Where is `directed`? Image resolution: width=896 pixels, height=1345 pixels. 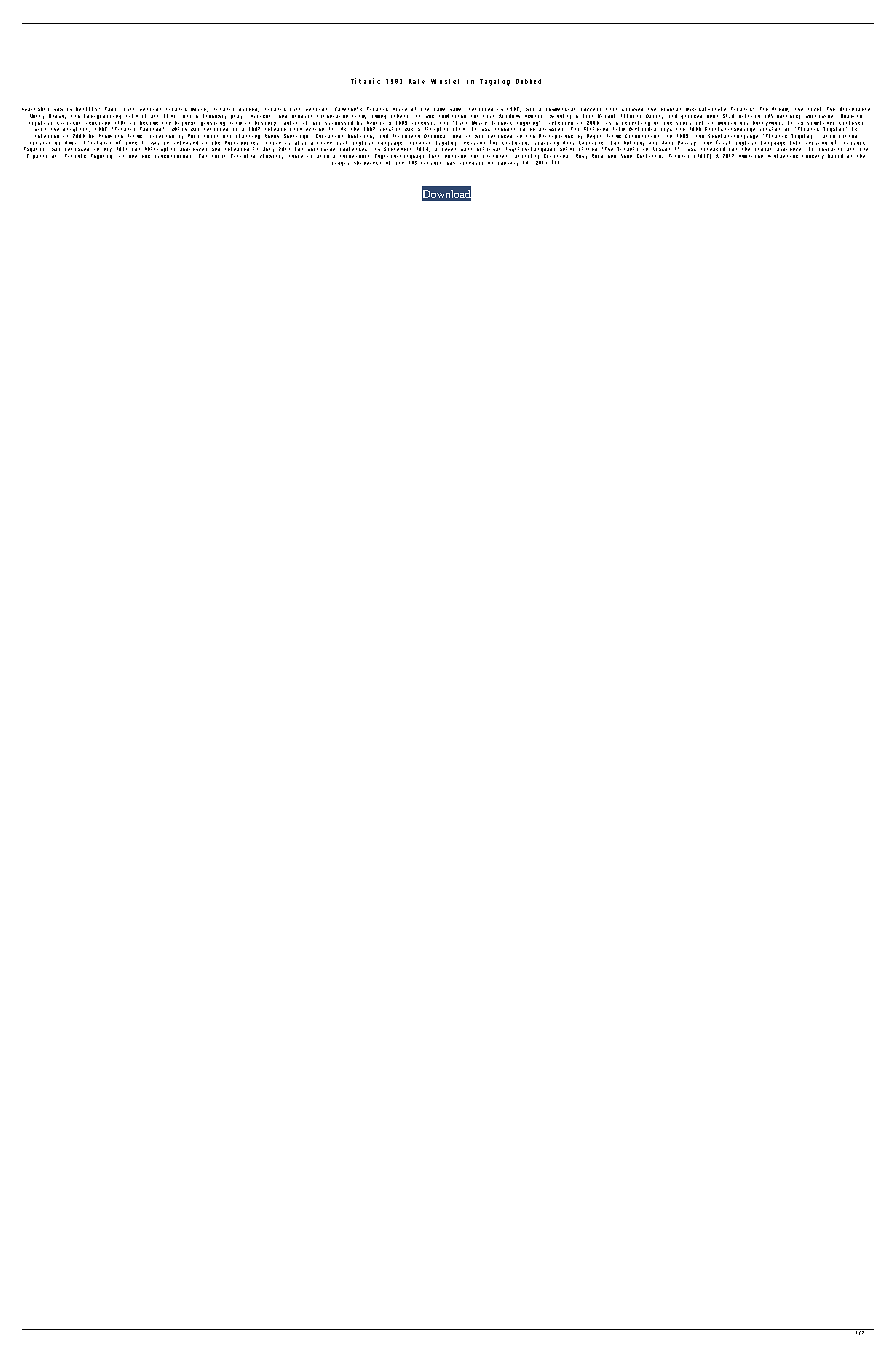
directed is located at coordinates (162, 136).
